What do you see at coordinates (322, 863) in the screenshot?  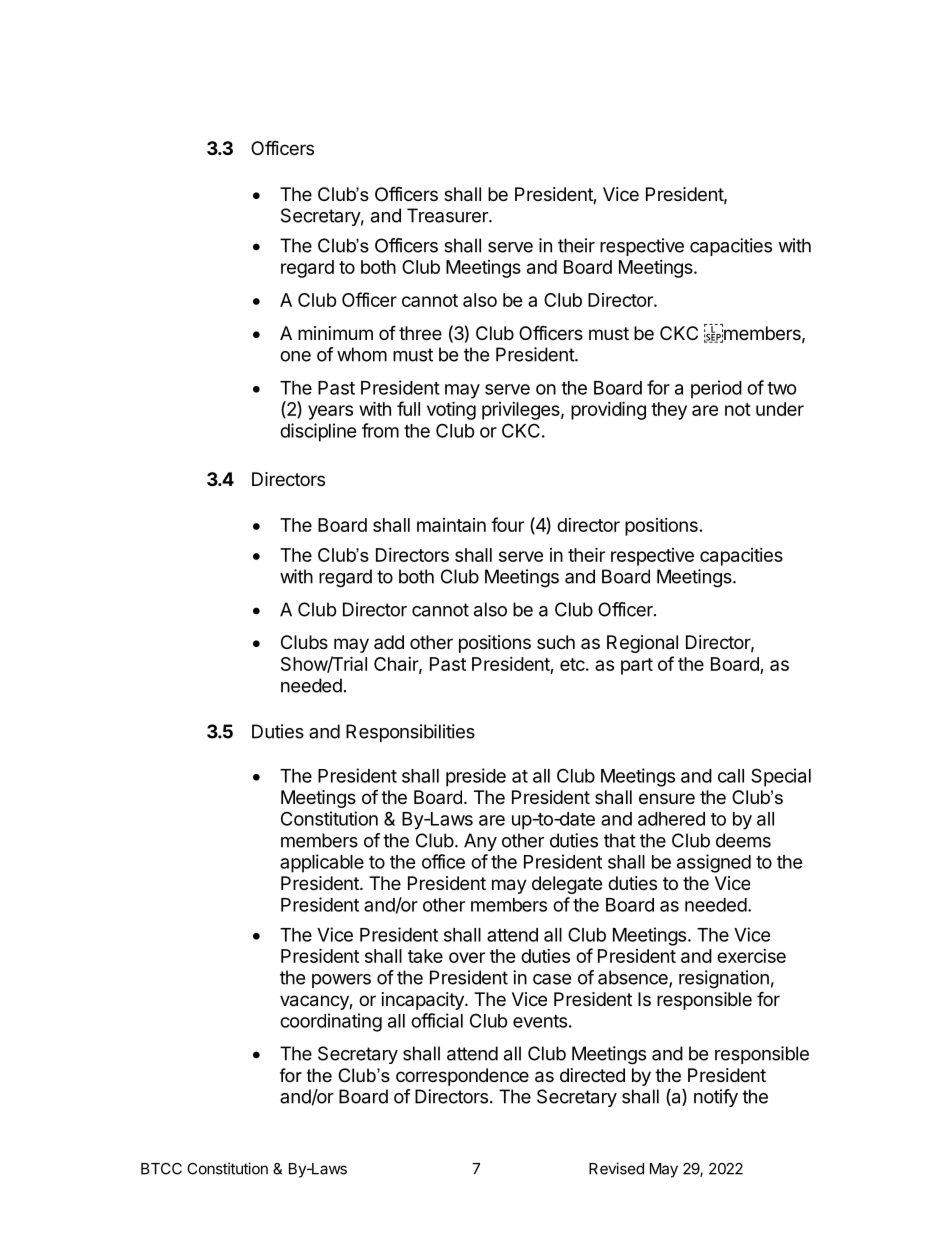 I see `applicable` at bounding box center [322, 863].
